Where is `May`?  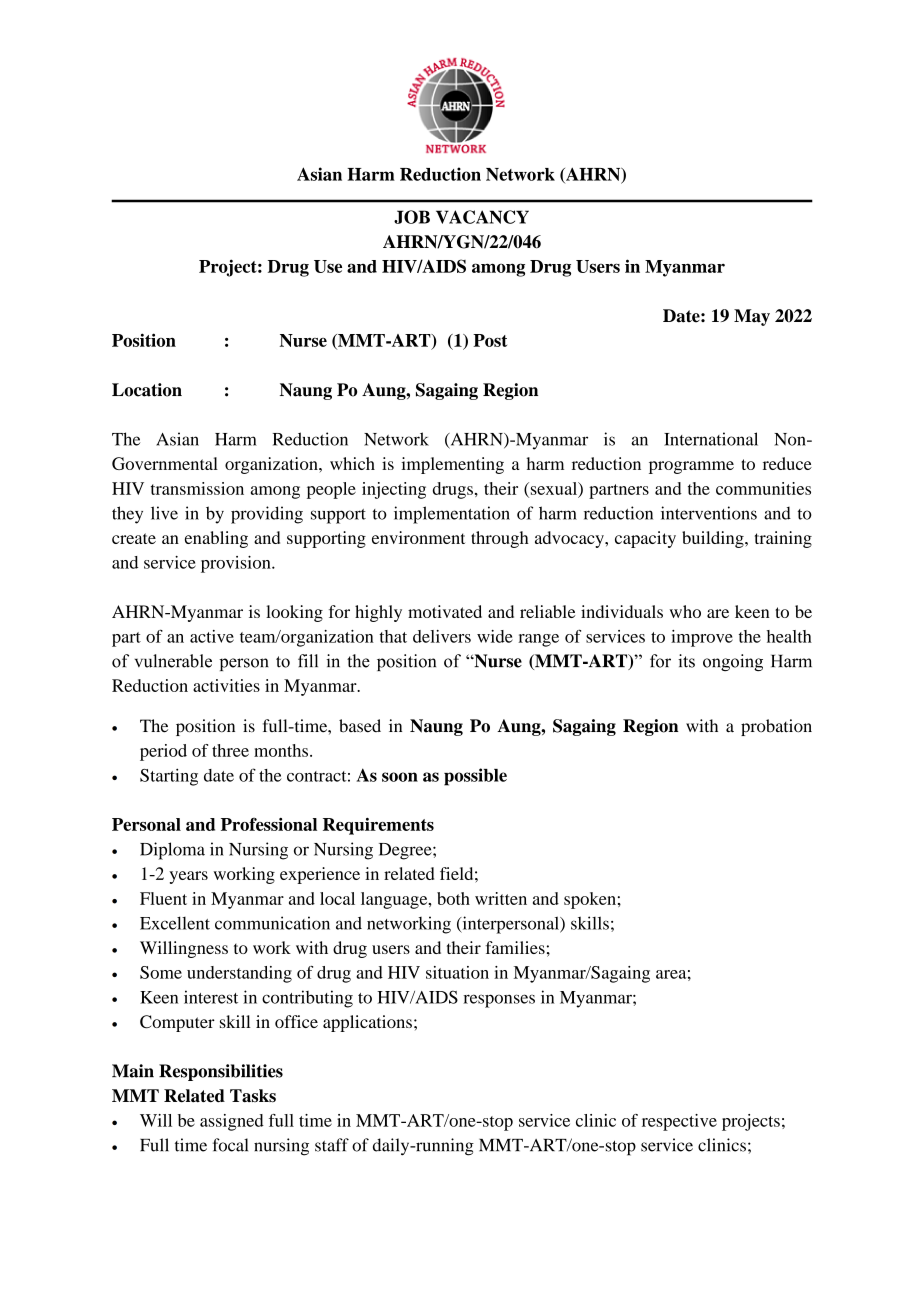
May is located at coordinates (752, 317).
